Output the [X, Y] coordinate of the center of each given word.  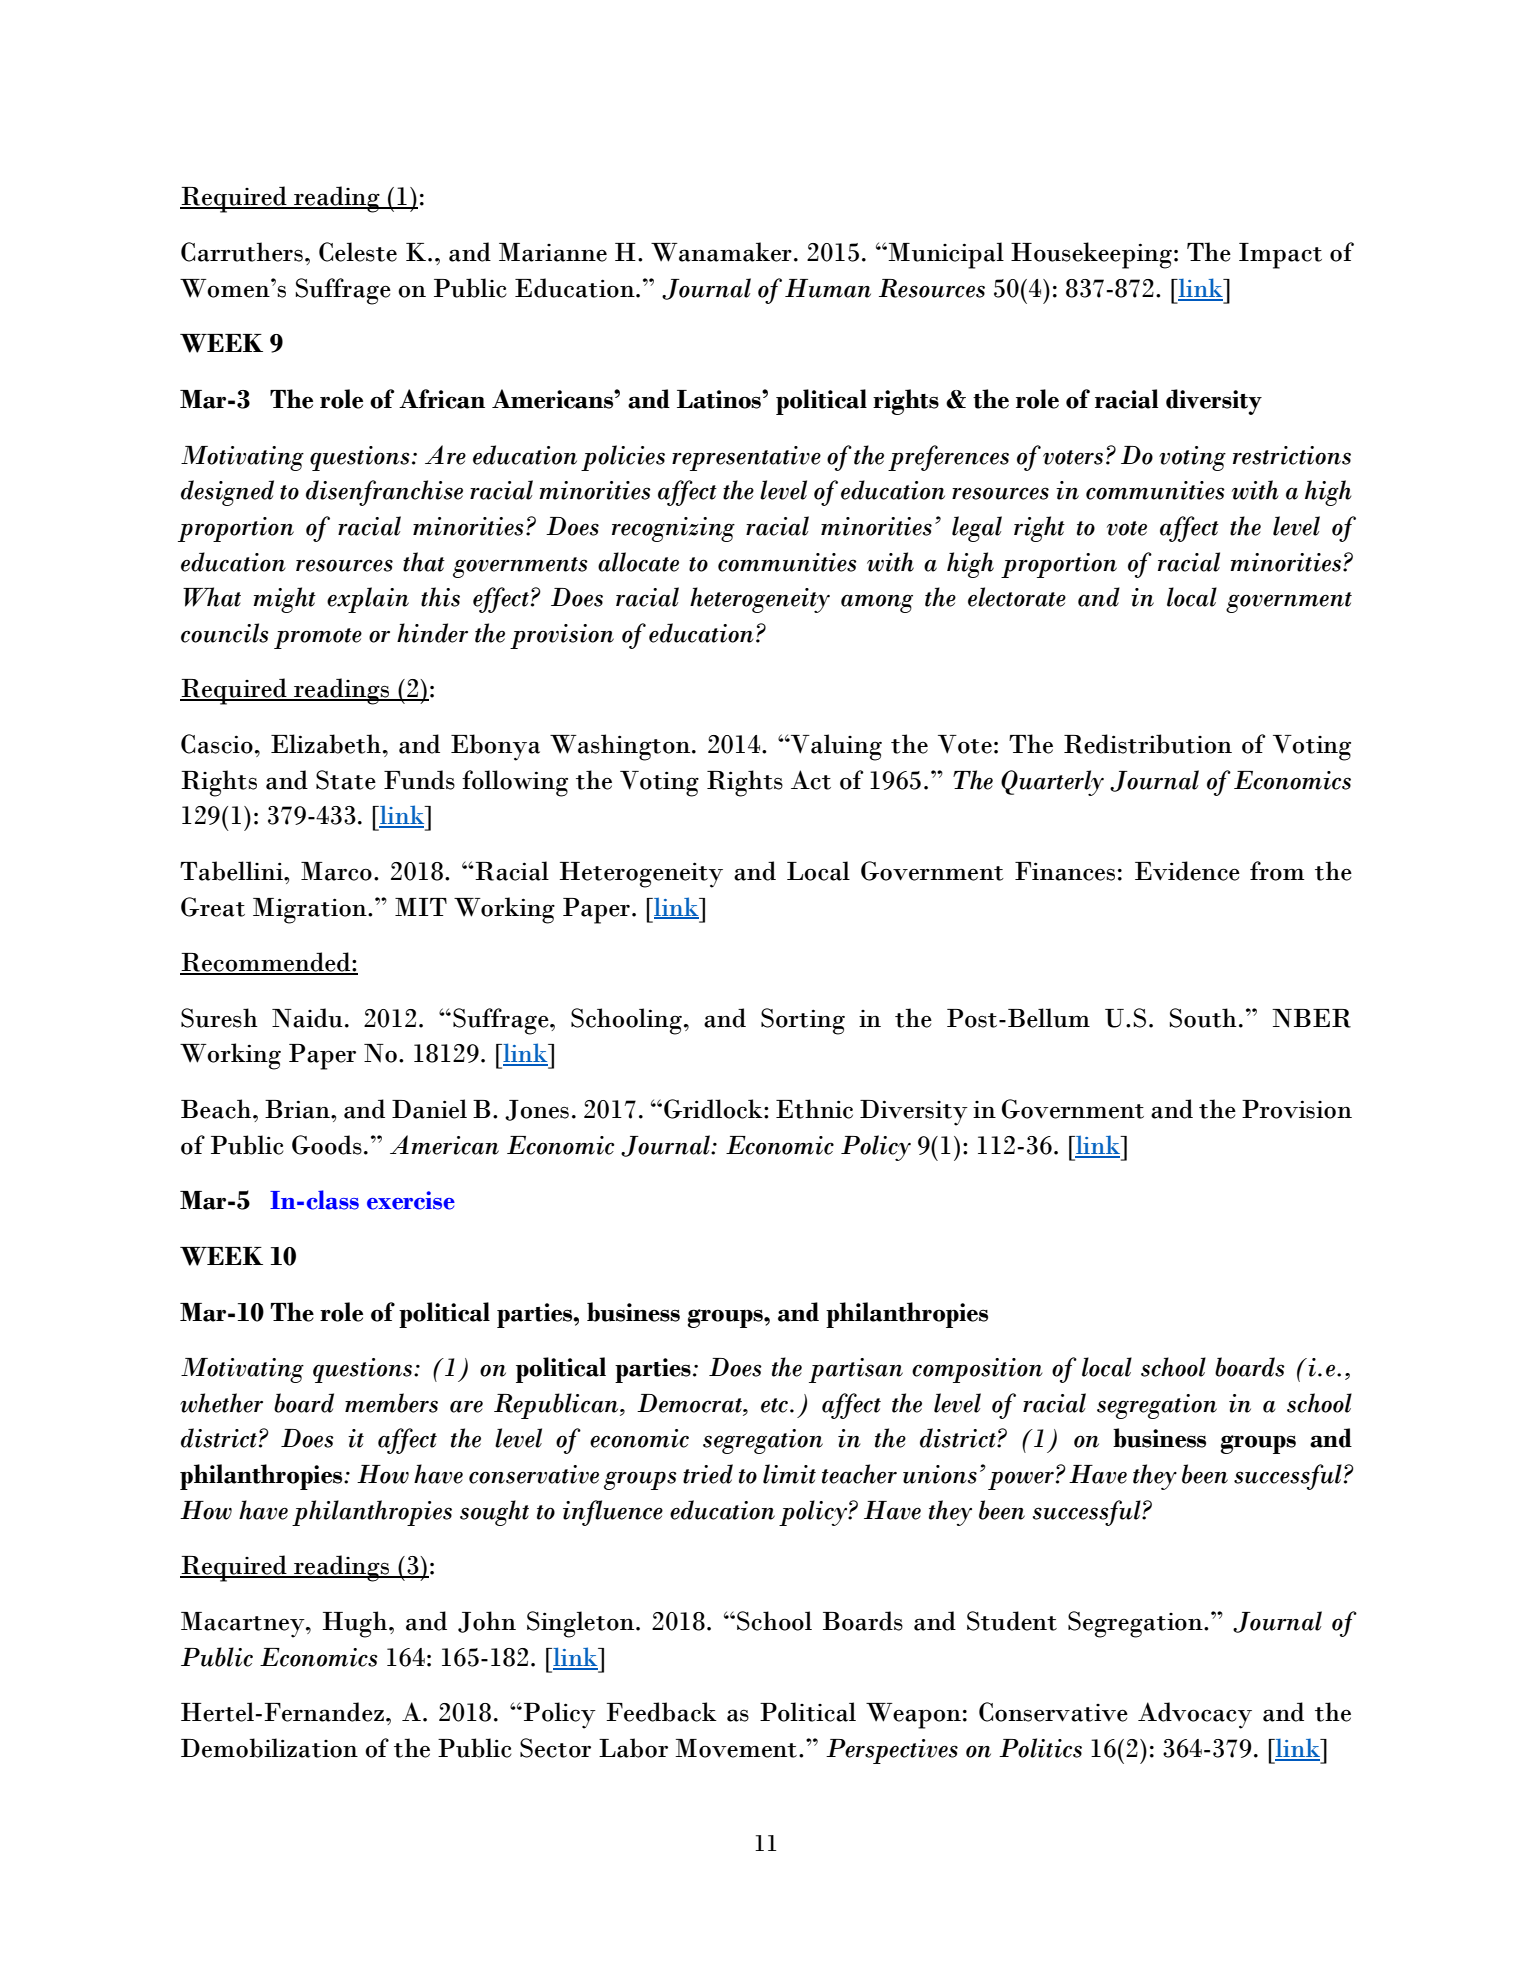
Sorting [803, 1021]
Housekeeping [1091, 255]
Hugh [355, 1624]
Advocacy [1195, 1715]
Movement [736, 1748]
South [1203, 1018]
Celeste [358, 252]
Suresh [219, 1018]
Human [828, 288]
